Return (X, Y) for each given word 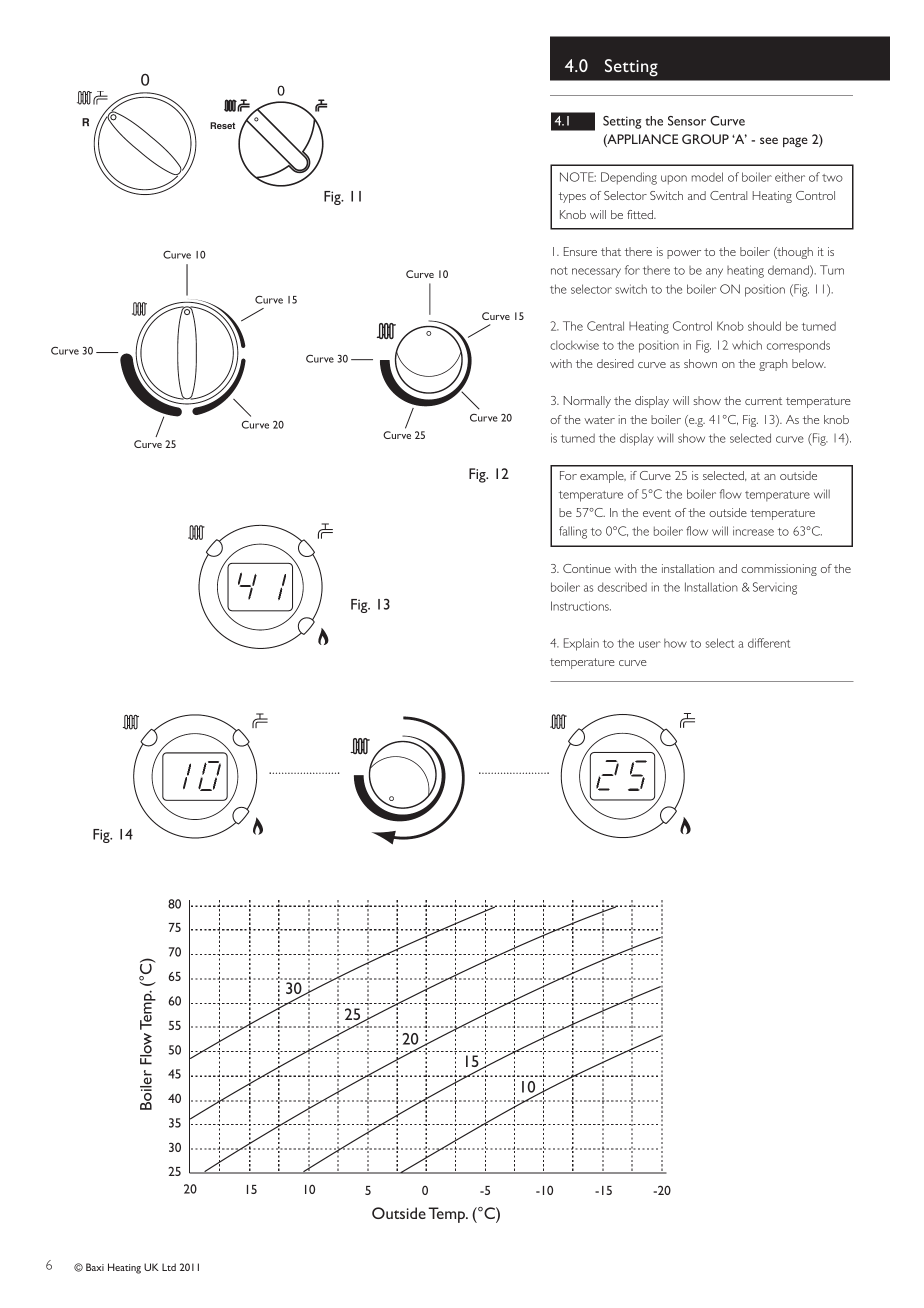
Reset (222, 125)
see (769, 140)
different (769, 643)
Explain (581, 644)
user (650, 644)
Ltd (169, 1267)
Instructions (581, 606)
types (572, 197)
